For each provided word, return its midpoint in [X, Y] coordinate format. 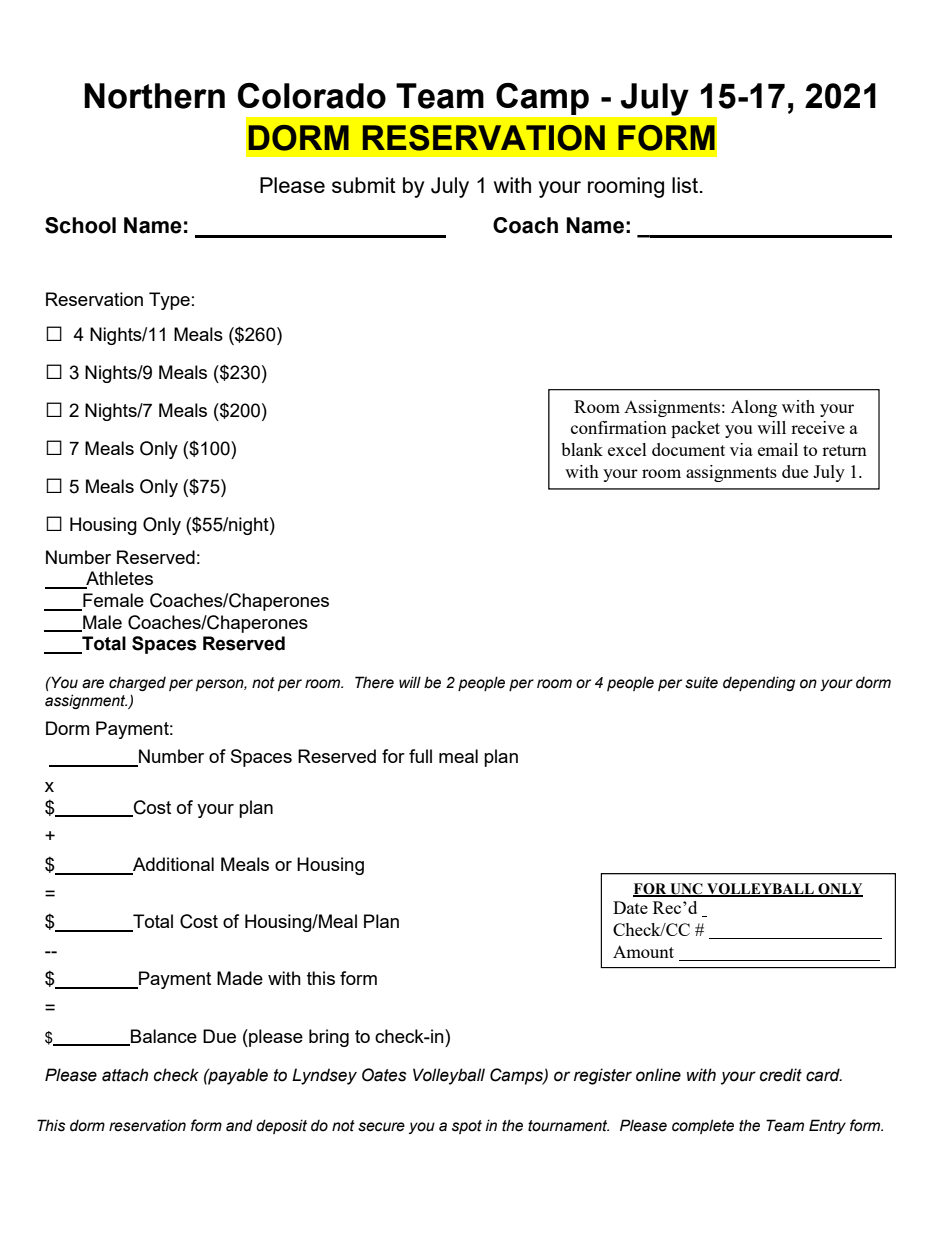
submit [364, 185]
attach [125, 1075]
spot [467, 1127]
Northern [154, 96]
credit [781, 1075]
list [686, 185]
